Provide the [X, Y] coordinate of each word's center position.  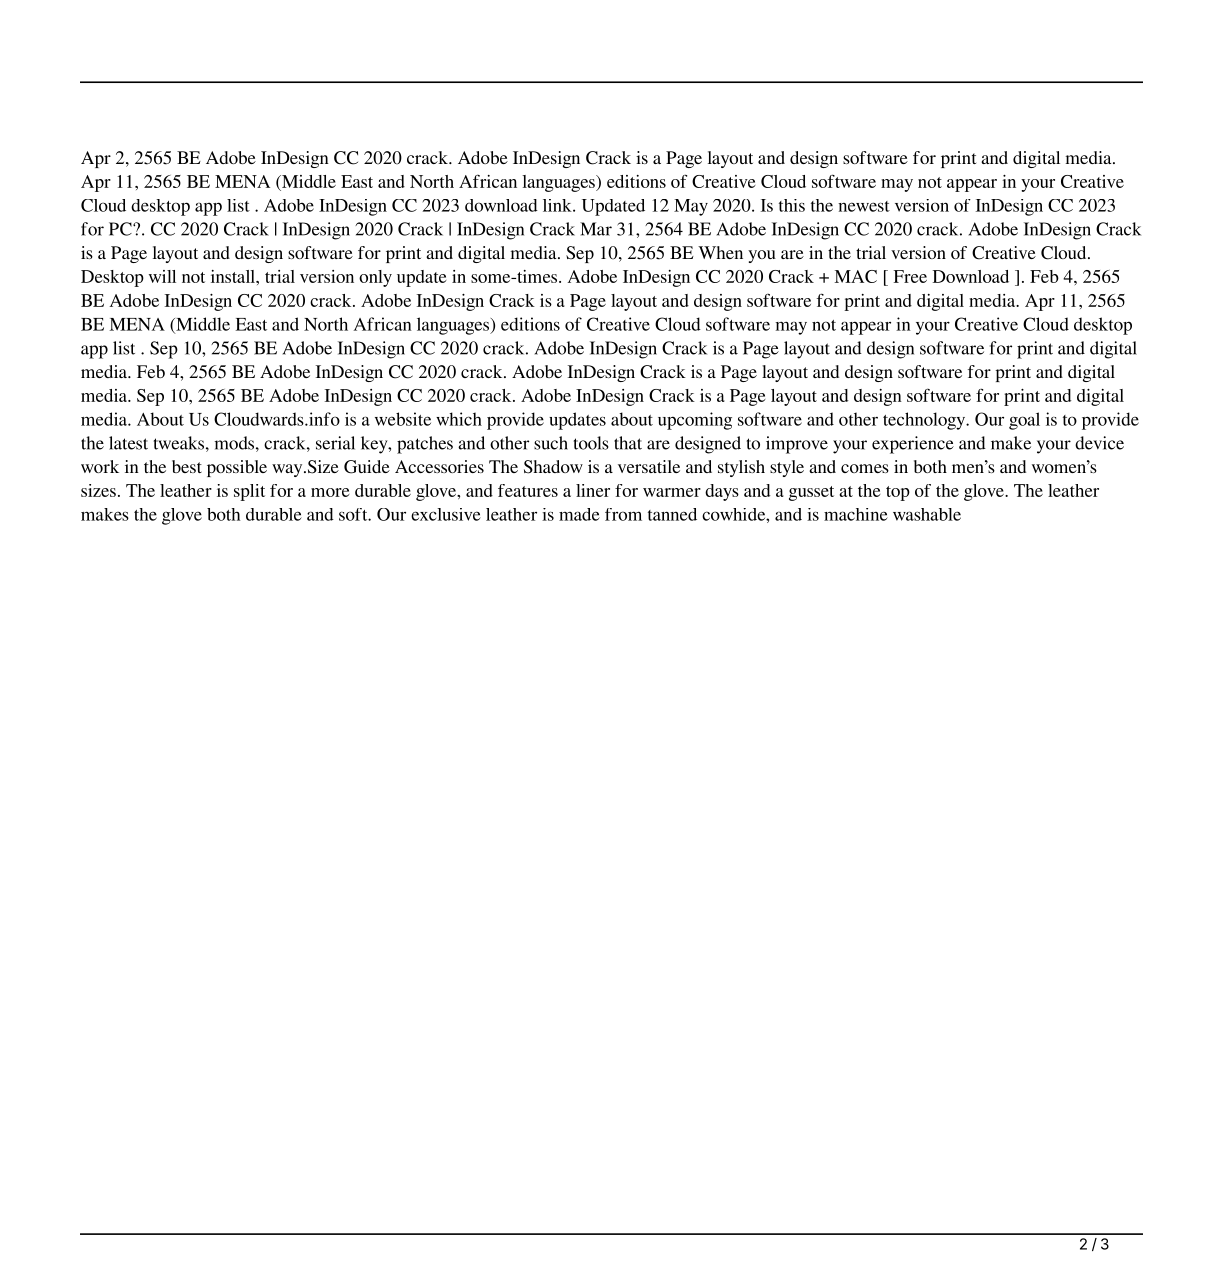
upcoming [695, 421]
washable [927, 514]
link [558, 205]
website [403, 419]
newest [864, 206]
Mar [596, 229]
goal [1024, 421]
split [249, 492]
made [579, 514]
